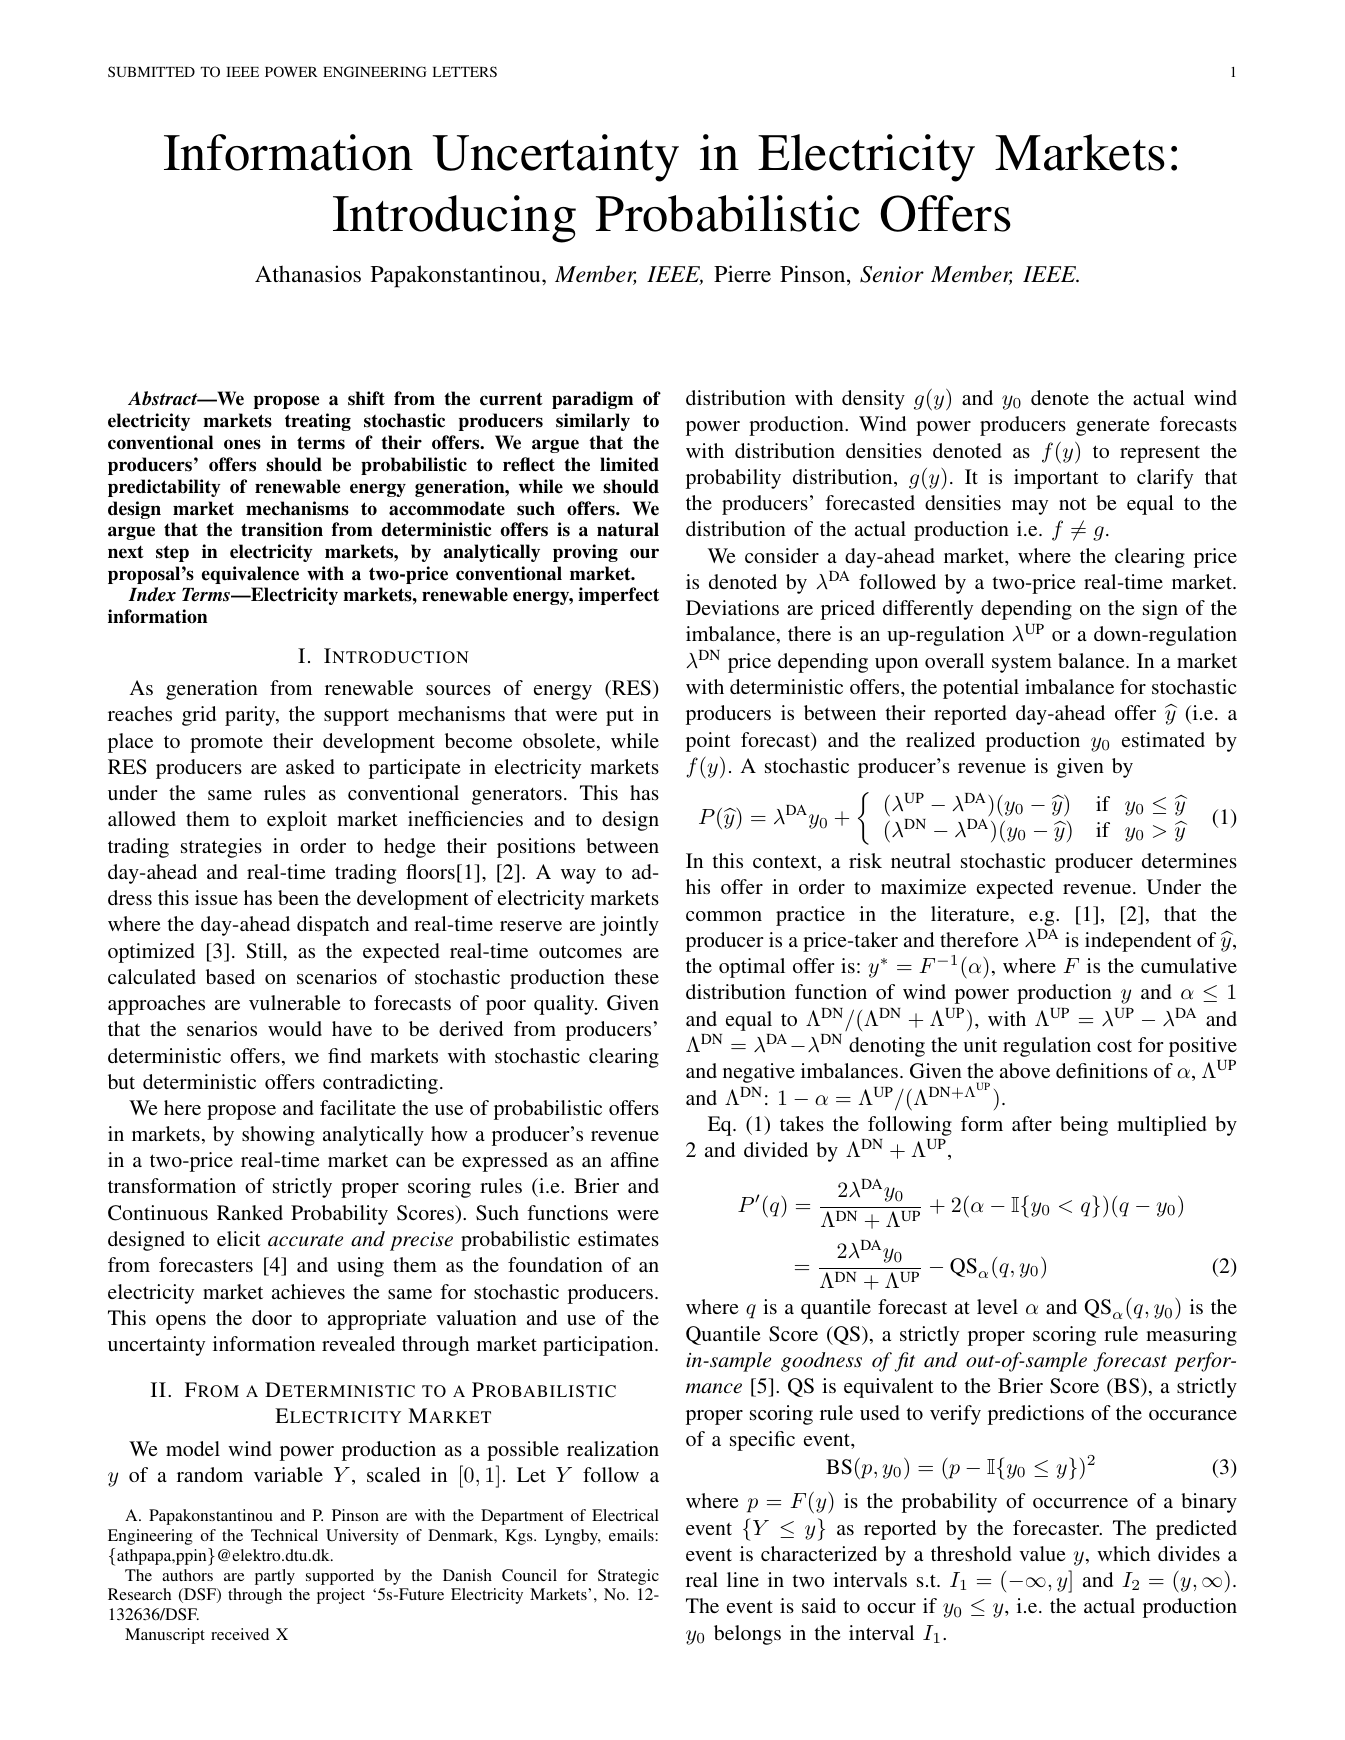 The width and height of the screenshot is (1345, 1740). Describe the element at coordinates (275, 1577) in the screenshot. I see `partly` at that location.
